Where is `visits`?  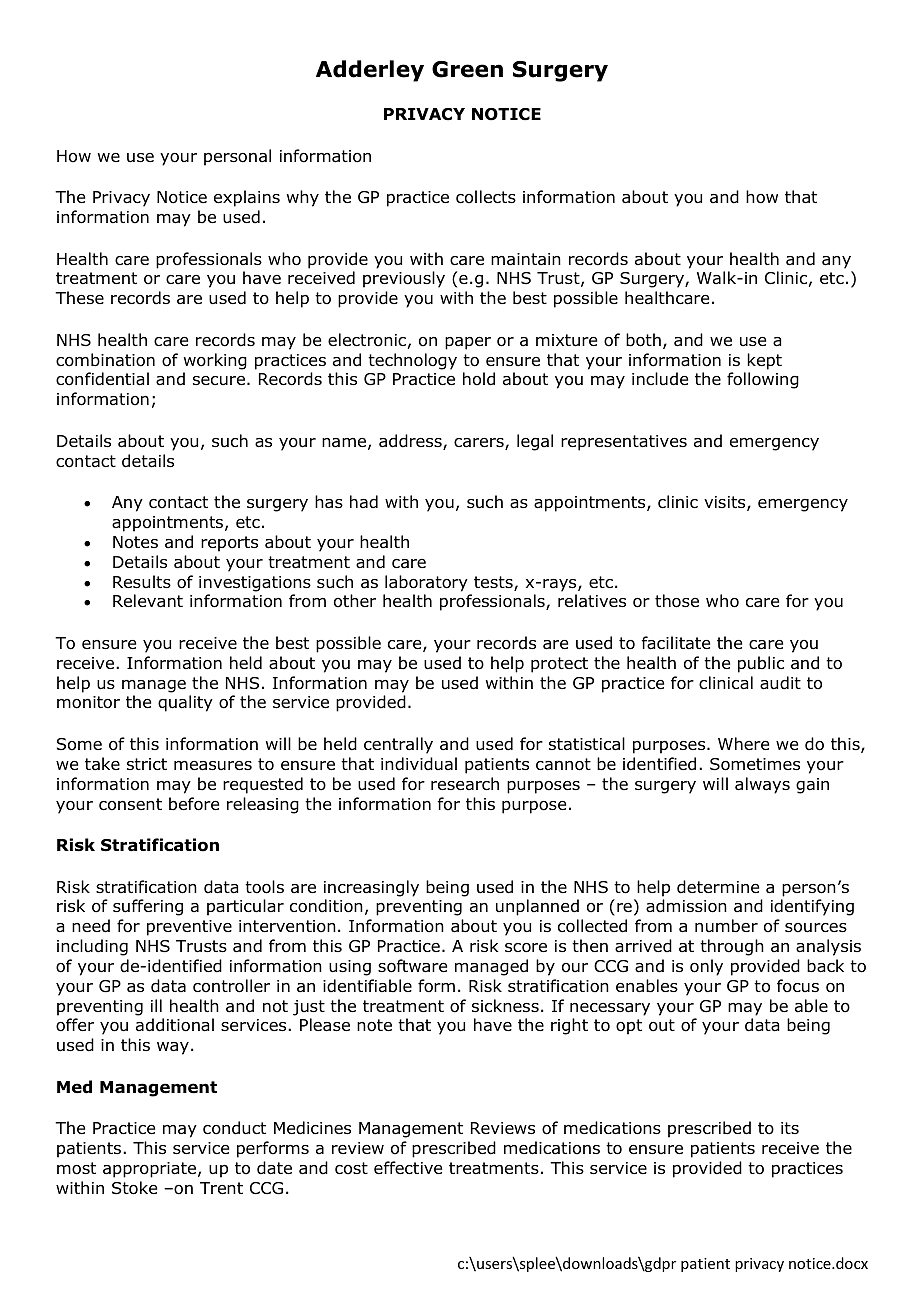 visits is located at coordinates (726, 503).
